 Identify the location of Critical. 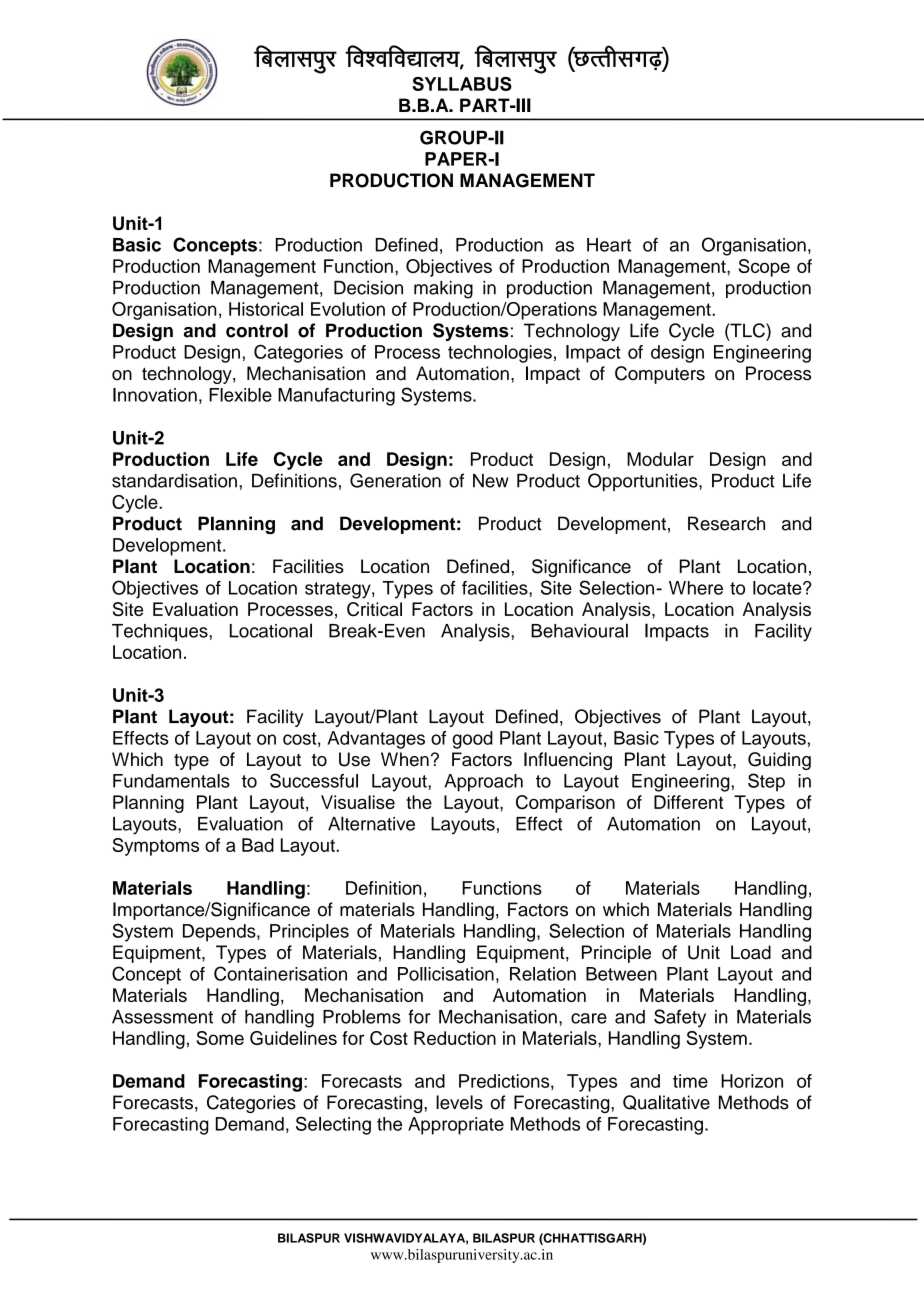
(374, 609).
